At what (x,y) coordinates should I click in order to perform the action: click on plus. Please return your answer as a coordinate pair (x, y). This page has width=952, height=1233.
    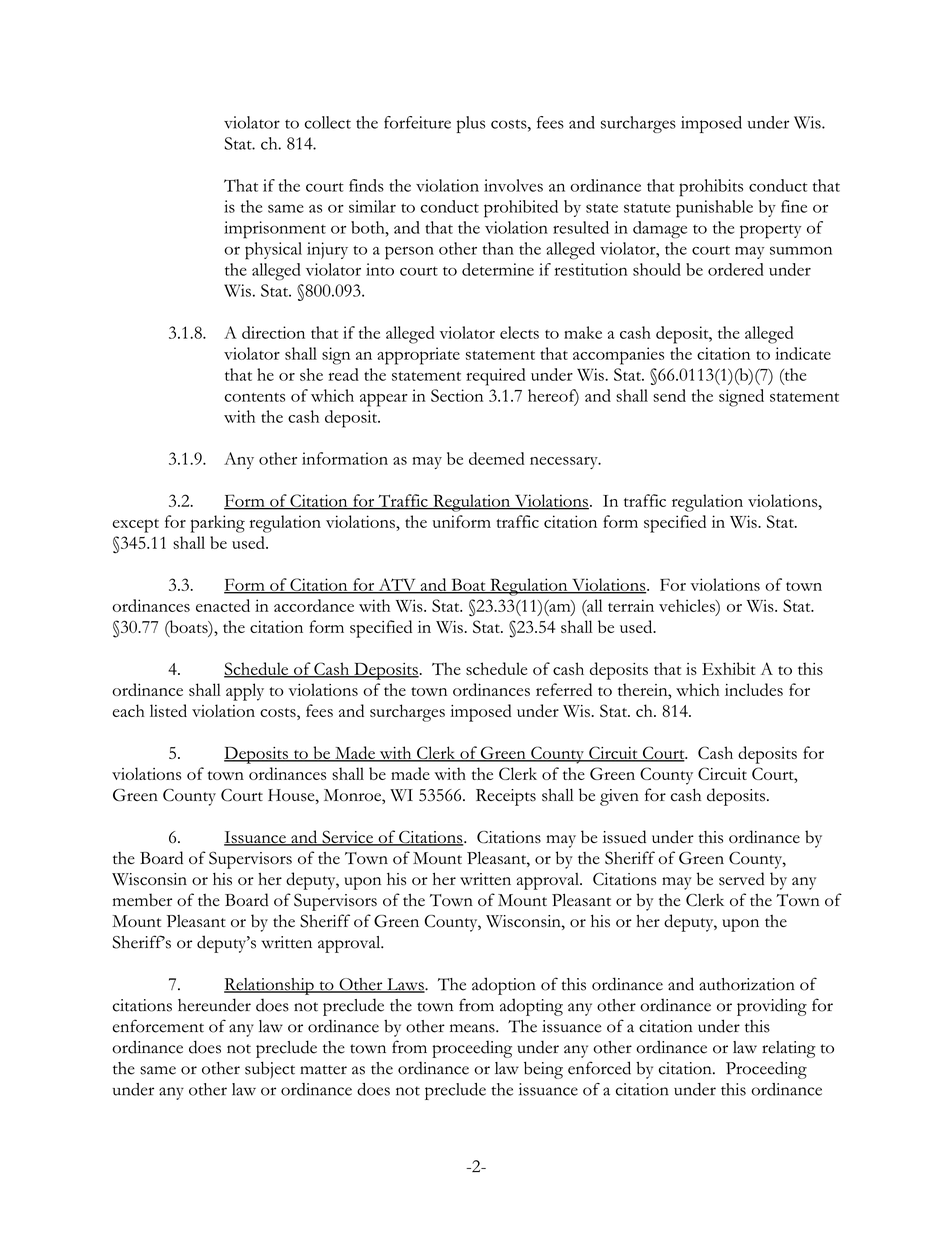
    Looking at the image, I should click on (471, 124).
